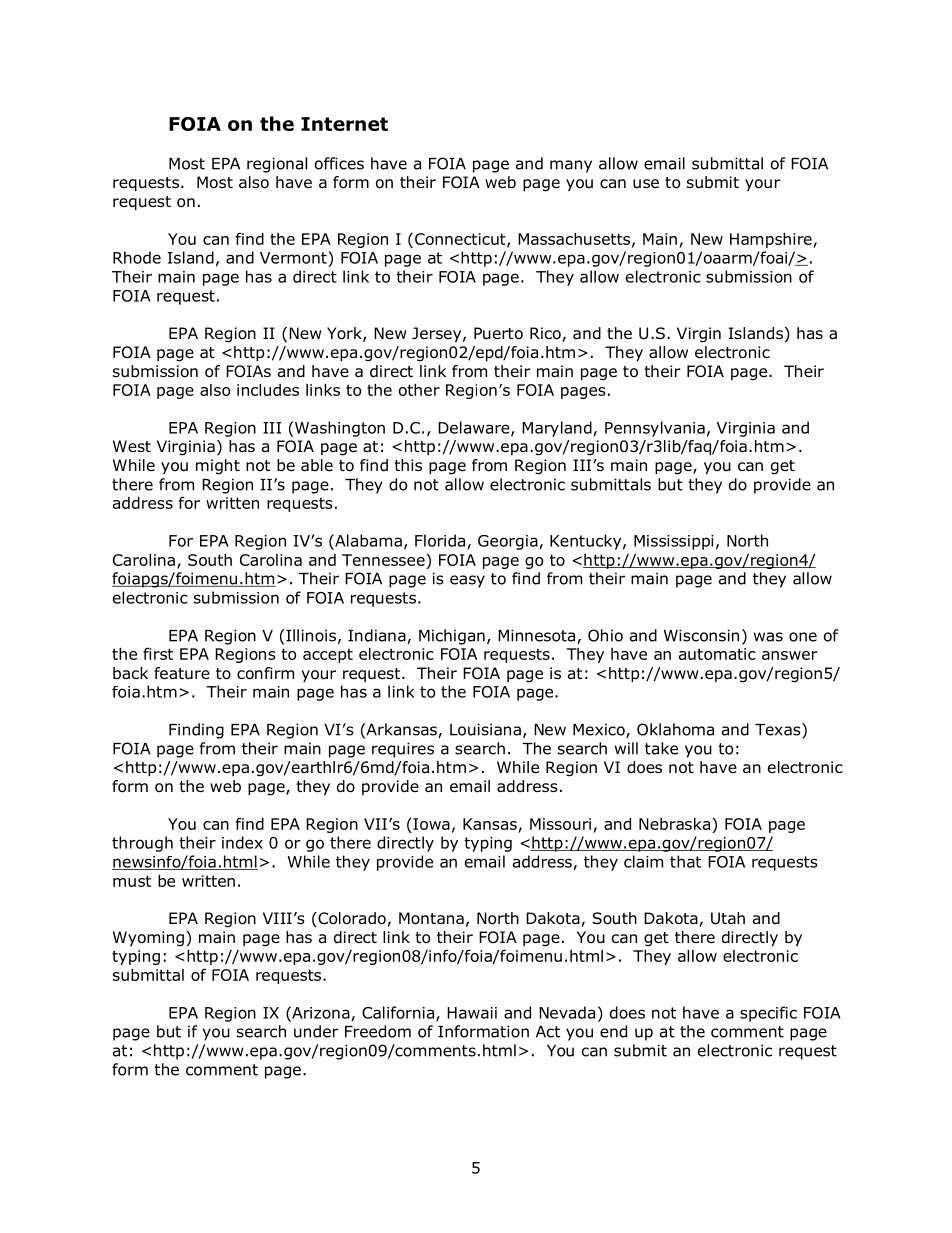 The image size is (952, 1233). What do you see at coordinates (571, 166) in the image?
I see `many` at bounding box center [571, 166].
